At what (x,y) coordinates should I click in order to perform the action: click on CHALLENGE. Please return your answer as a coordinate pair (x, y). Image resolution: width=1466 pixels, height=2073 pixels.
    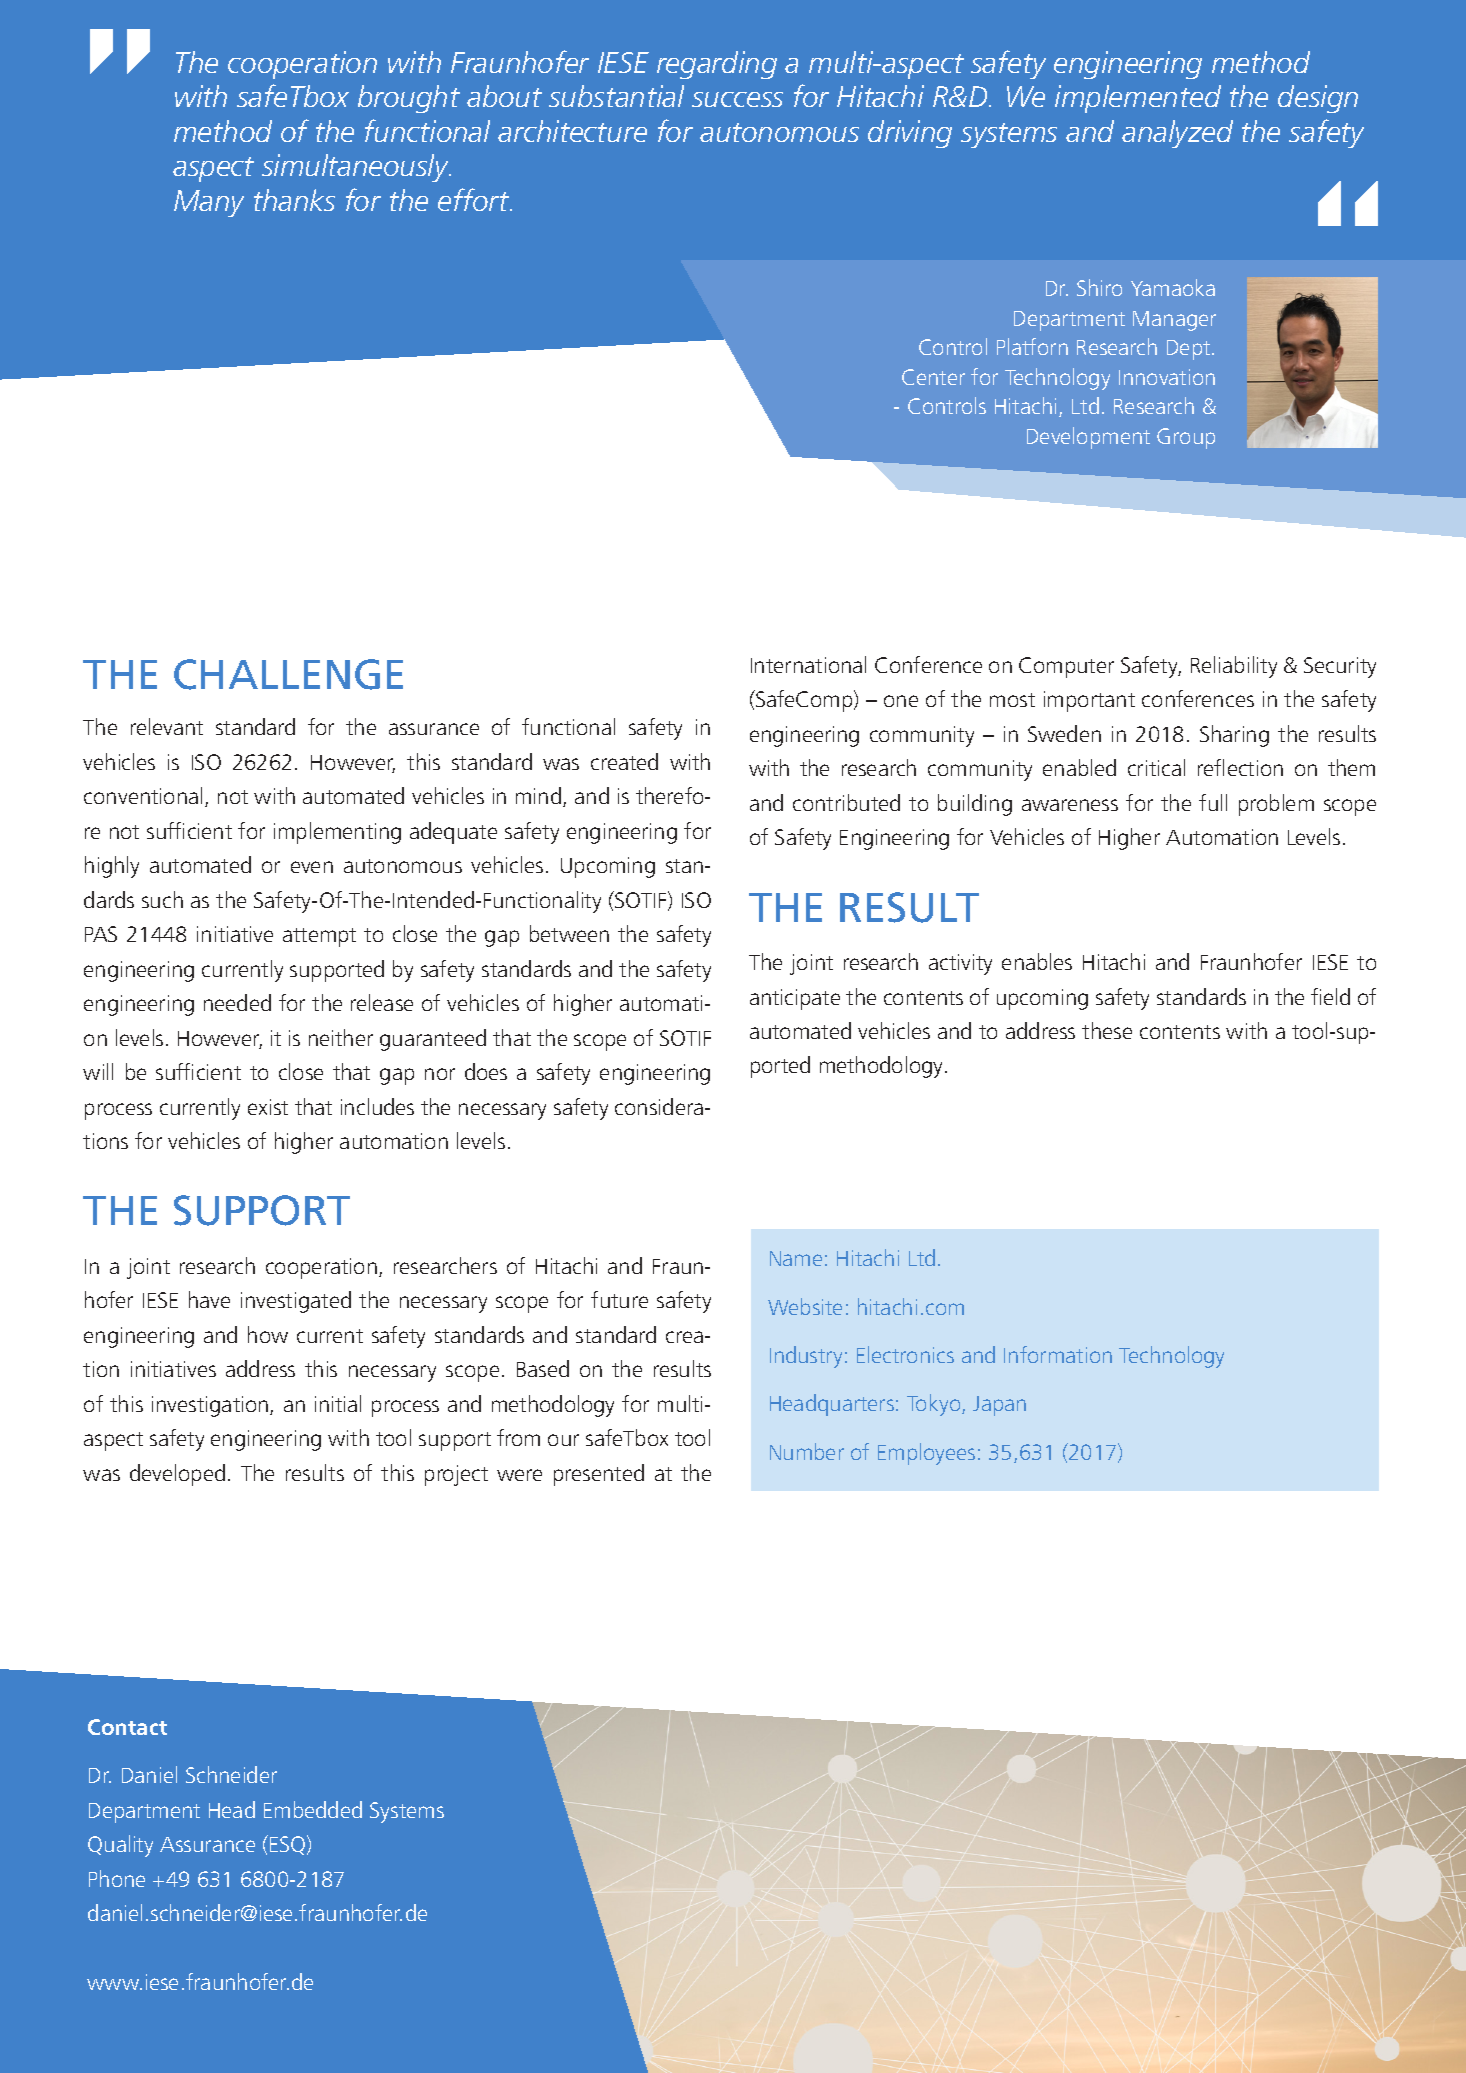
    Looking at the image, I should click on (288, 674).
